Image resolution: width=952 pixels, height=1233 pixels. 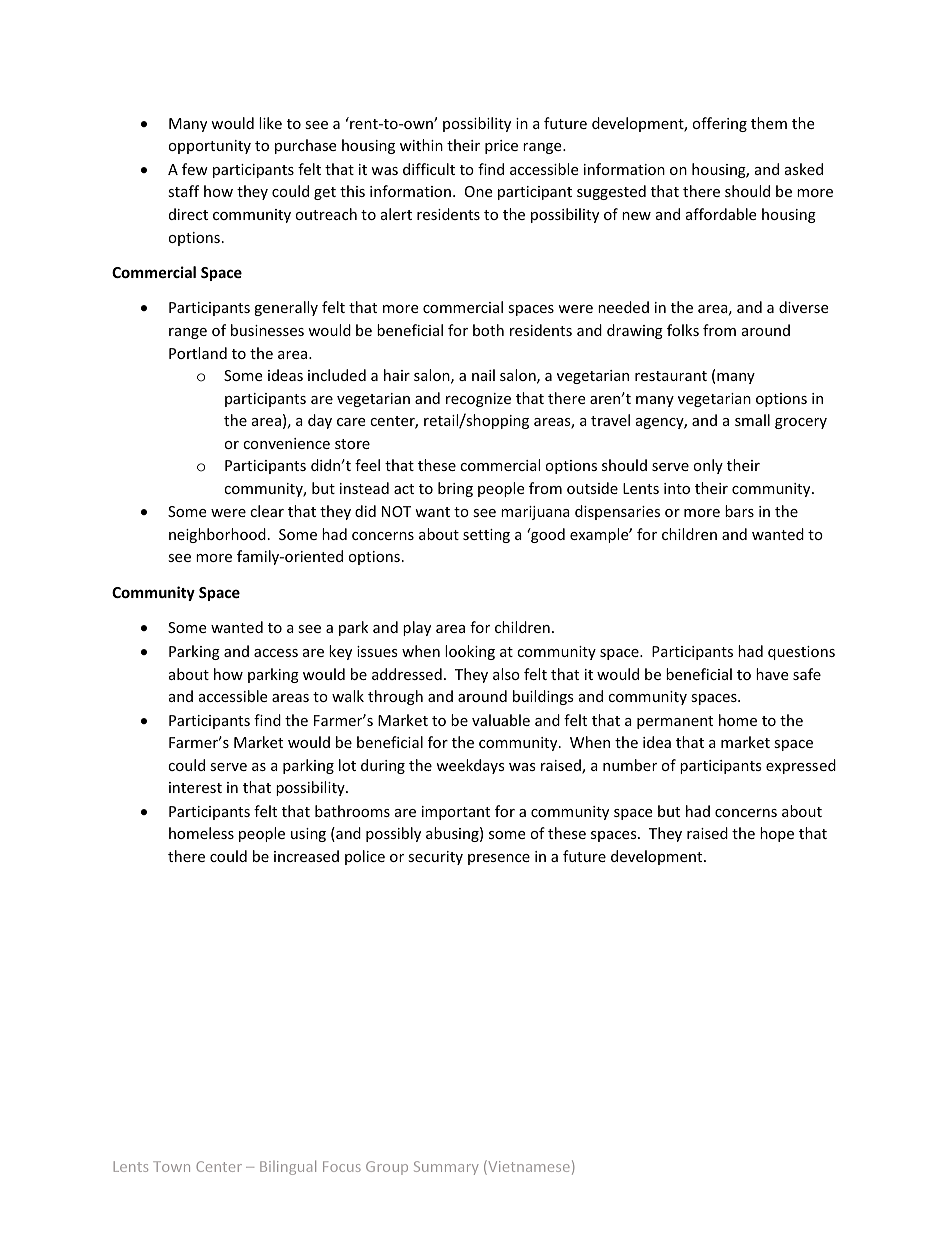 What do you see at coordinates (772, 674) in the screenshot?
I see `have` at bounding box center [772, 674].
